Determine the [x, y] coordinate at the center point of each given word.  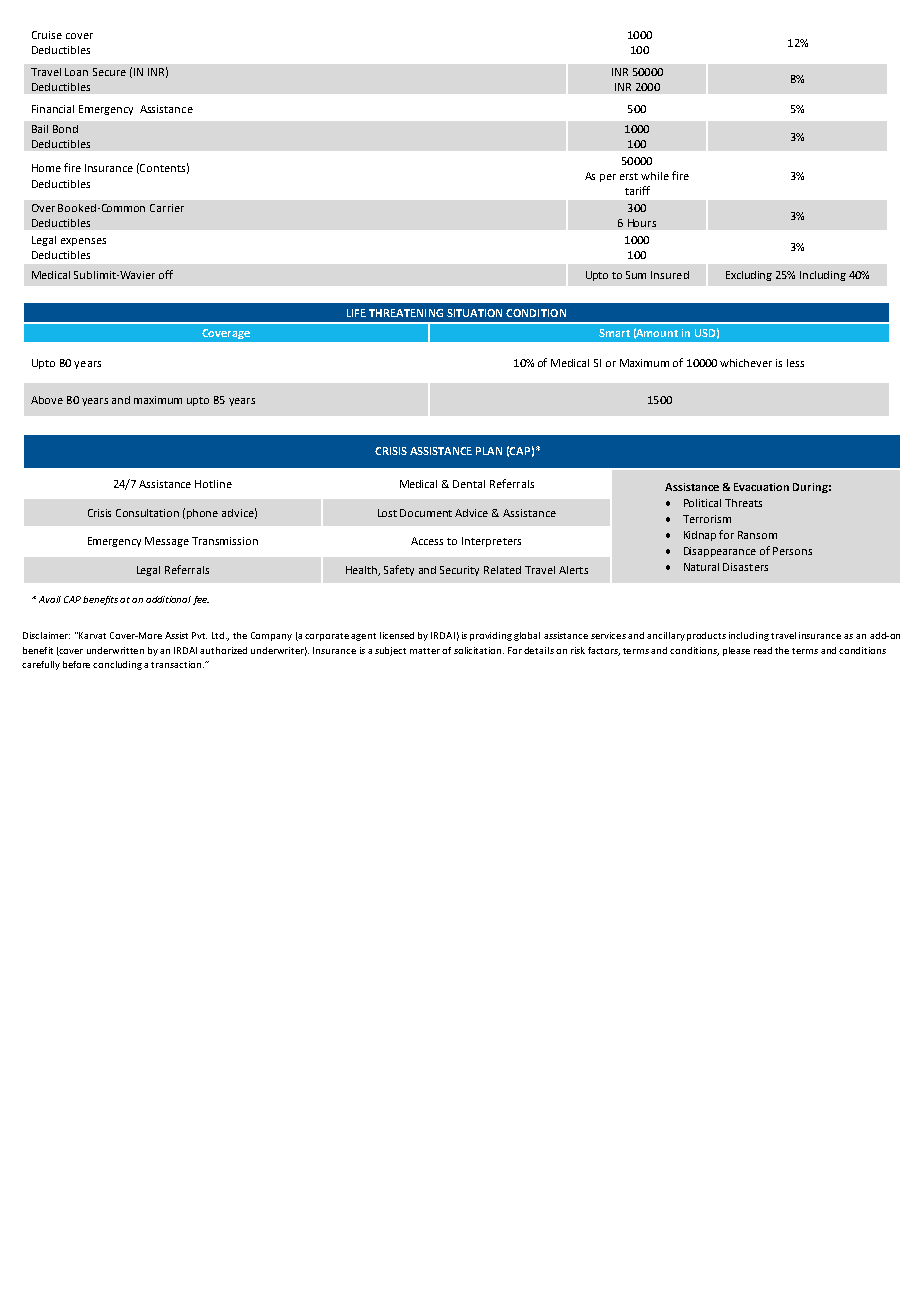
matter [425, 651]
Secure [109, 72]
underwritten [115, 650]
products [706, 636]
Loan [76, 72]
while [655, 176]
